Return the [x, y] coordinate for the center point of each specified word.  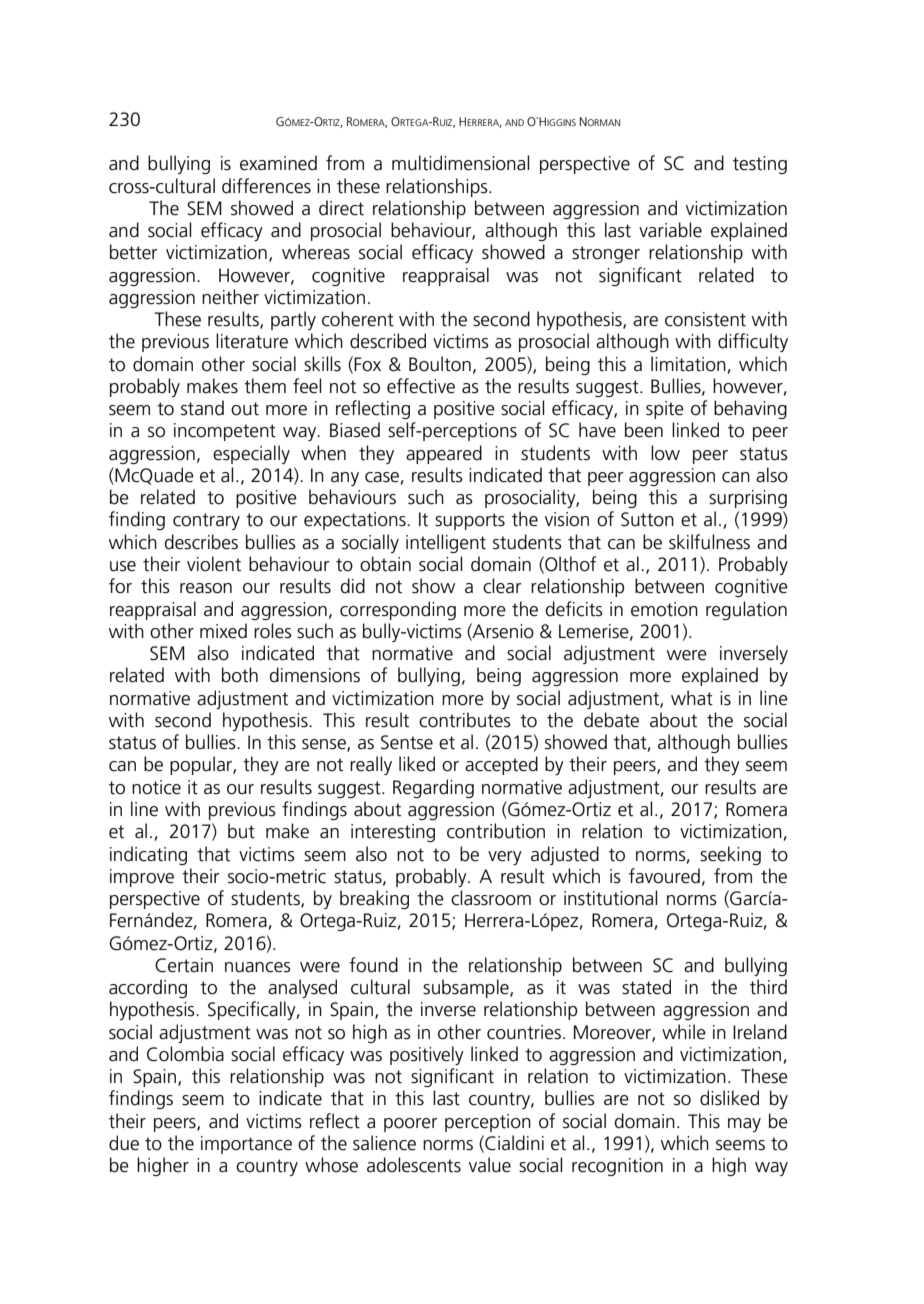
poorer [410, 1125]
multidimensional [460, 163]
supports [470, 521]
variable [670, 230]
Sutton [647, 519]
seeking [730, 855]
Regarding [433, 788]
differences [266, 186]
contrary [206, 521]
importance [246, 1145]
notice [156, 787]
